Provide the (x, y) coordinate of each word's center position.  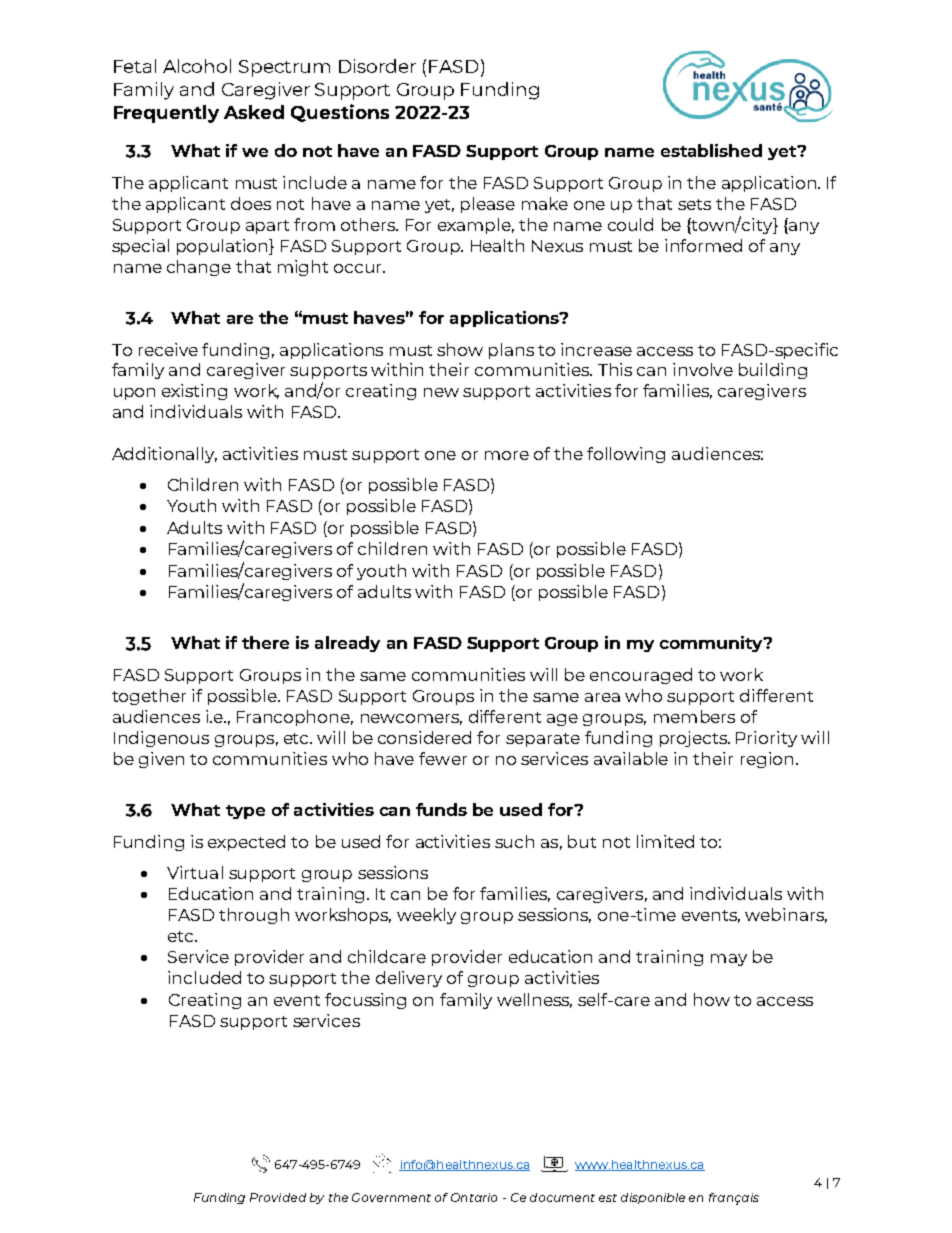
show (460, 349)
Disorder (377, 66)
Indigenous (161, 739)
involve (703, 369)
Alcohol (197, 66)
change (199, 268)
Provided (278, 1197)
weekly (426, 916)
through (254, 916)
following (626, 455)
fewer (443, 758)
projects (694, 739)
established (711, 150)
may (729, 960)
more (507, 455)
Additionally (164, 455)
